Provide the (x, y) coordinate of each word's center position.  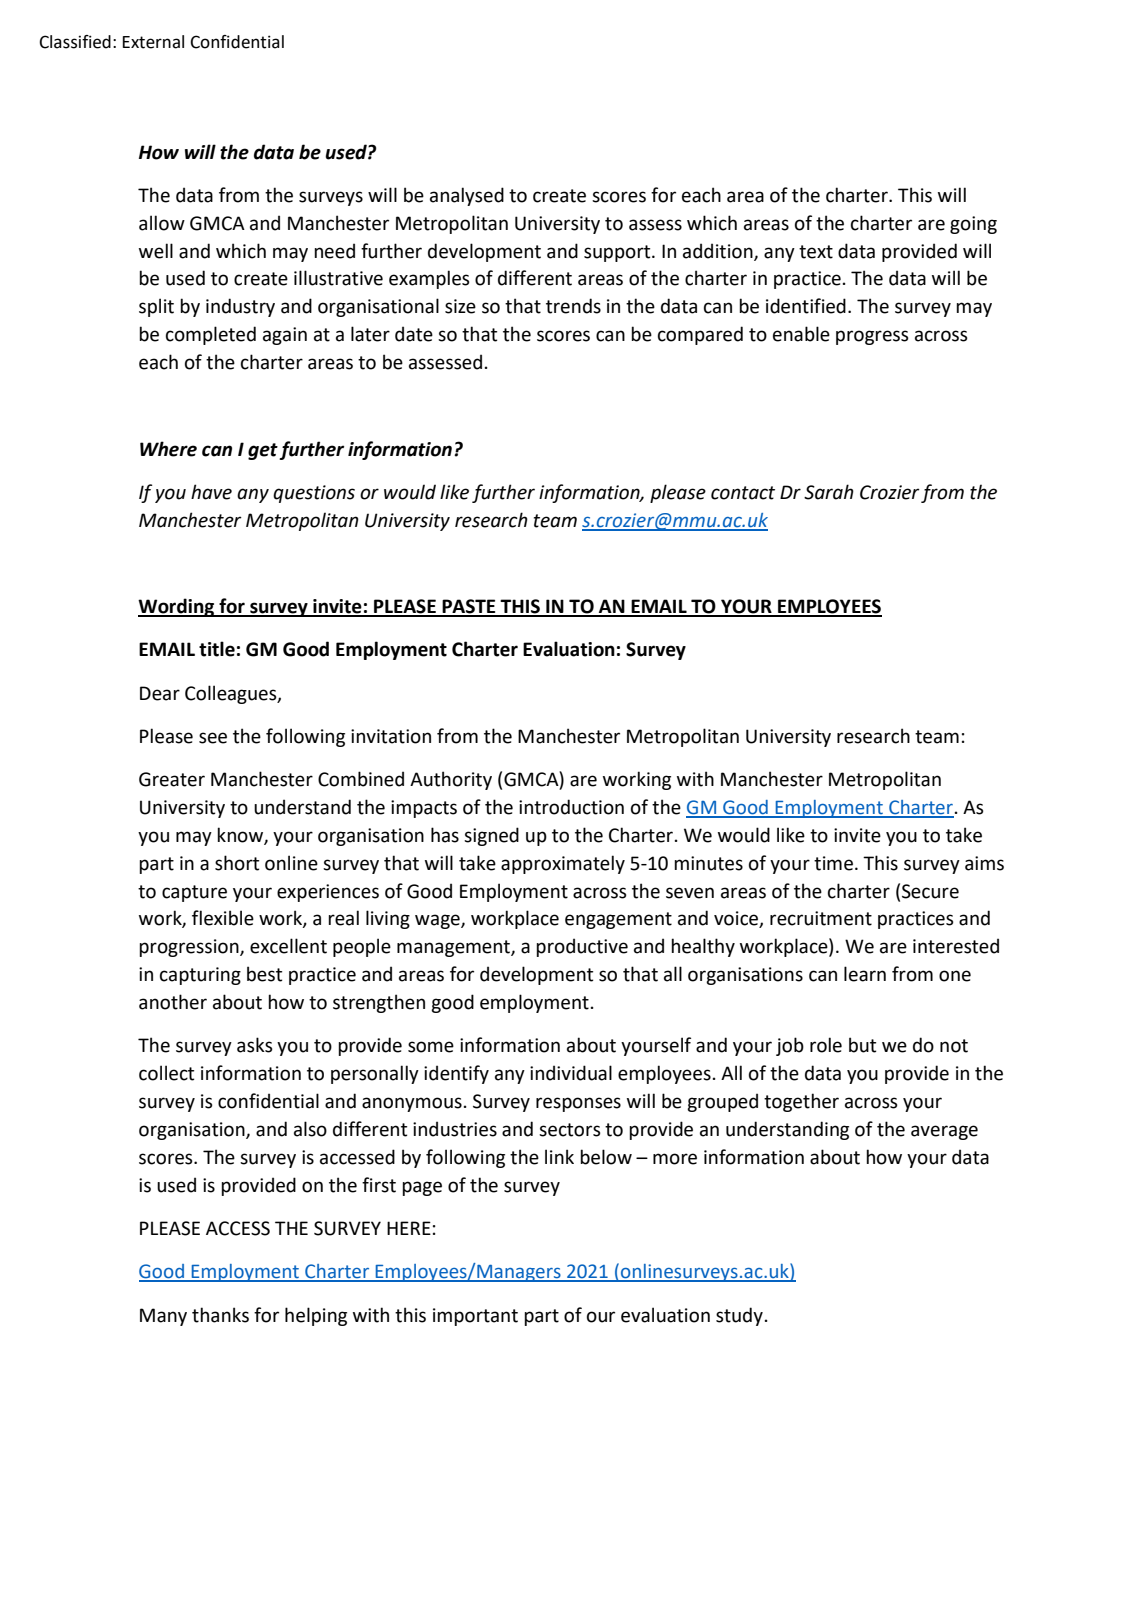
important (475, 1317)
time (833, 863)
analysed (467, 196)
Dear (160, 693)
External (153, 42)
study (739, 1316)
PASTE (469, 607)
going (973, 225)
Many (163, 1317)
